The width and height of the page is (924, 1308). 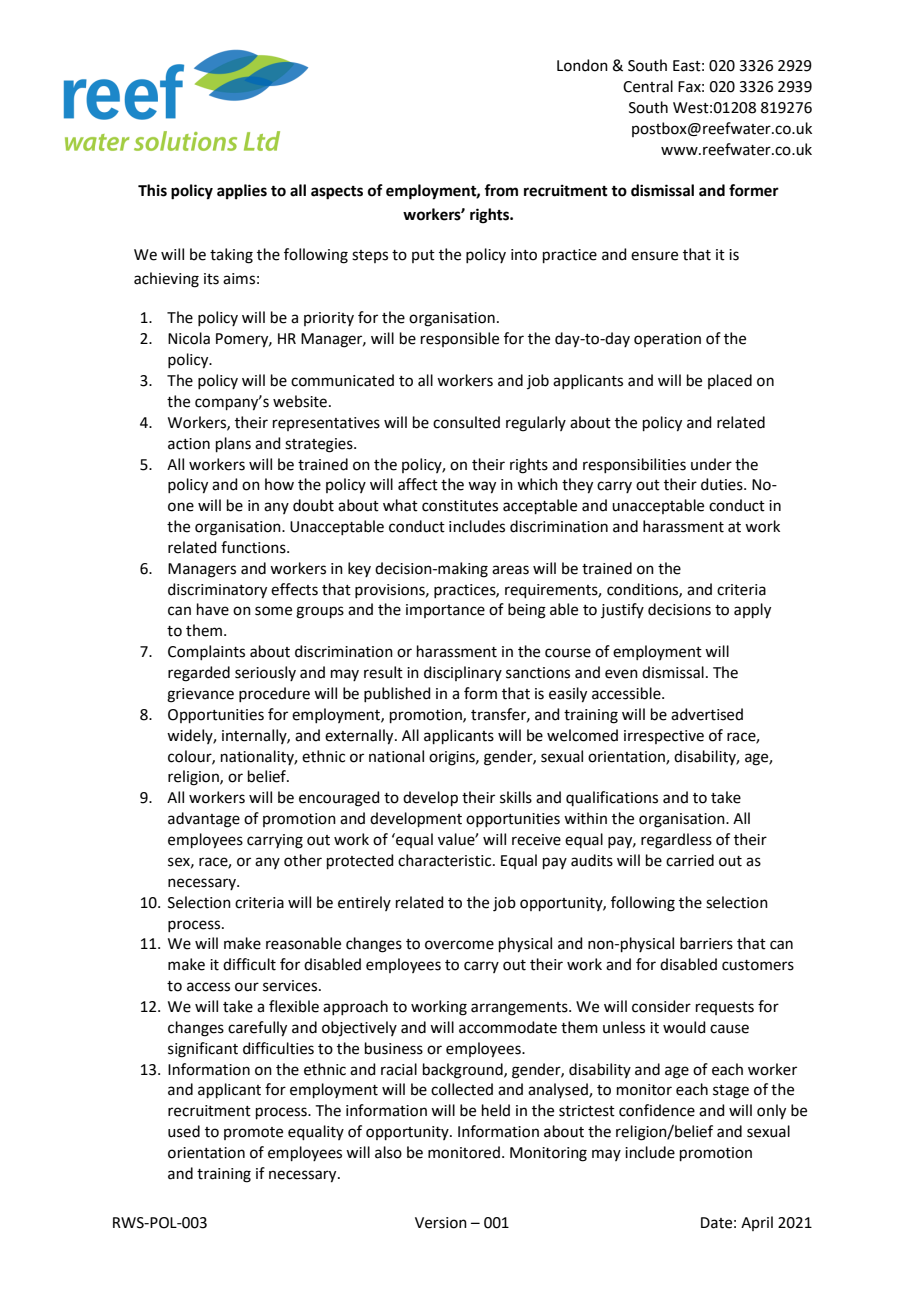 What do you see at coordinates (253, 1133) in the page?
I see `promote` at bounding box center [253, 1133].
